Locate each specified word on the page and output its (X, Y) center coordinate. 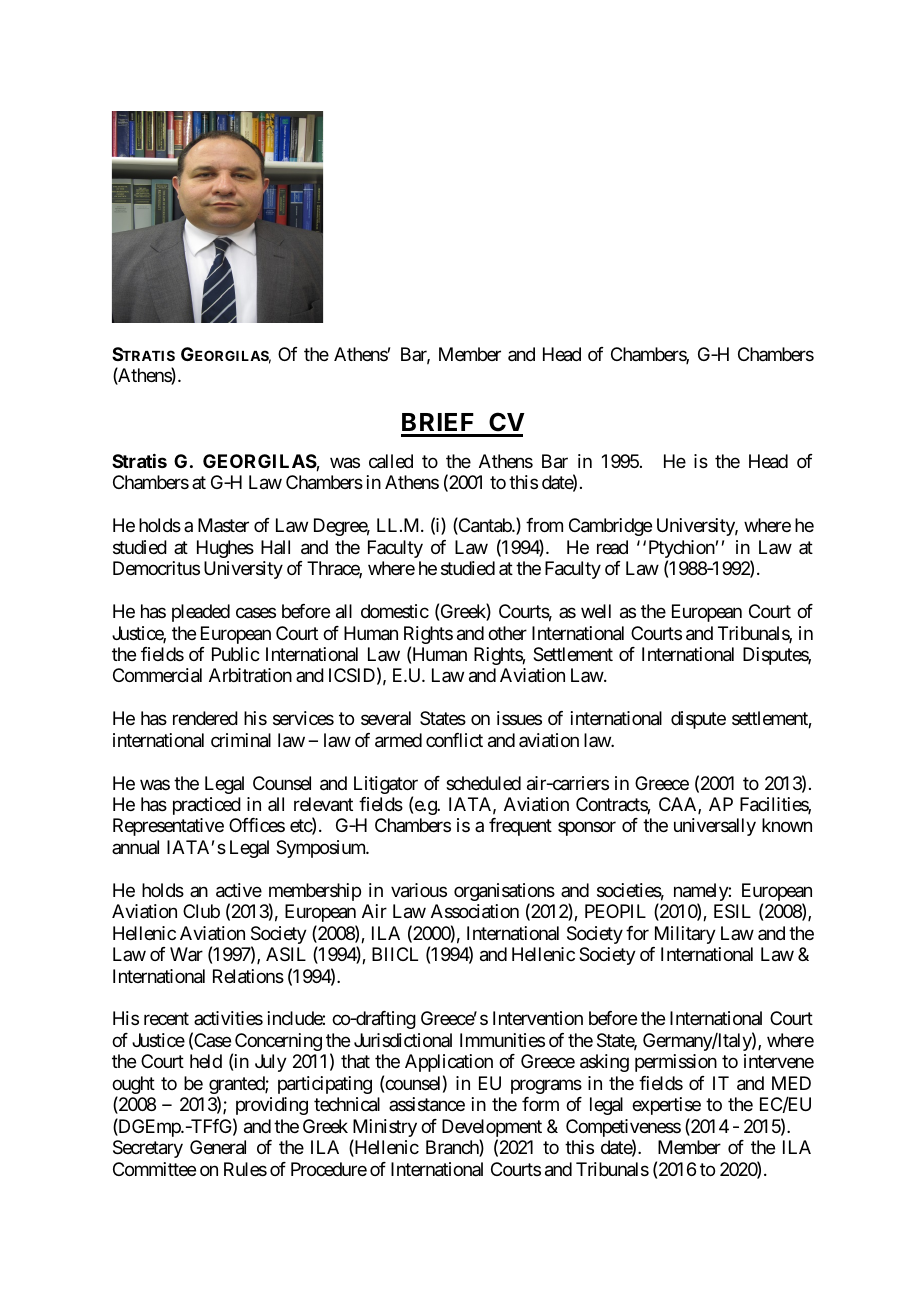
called (391, 461)
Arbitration (250, 675)
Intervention (538, 1018)
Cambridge (610, 527)
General (218, 1147)
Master (223, 525)
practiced (207, 806)
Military (685, 935)
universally (715, 827)
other (507, 633)
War (186, 954)
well (596, 611)
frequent (520, 827)
